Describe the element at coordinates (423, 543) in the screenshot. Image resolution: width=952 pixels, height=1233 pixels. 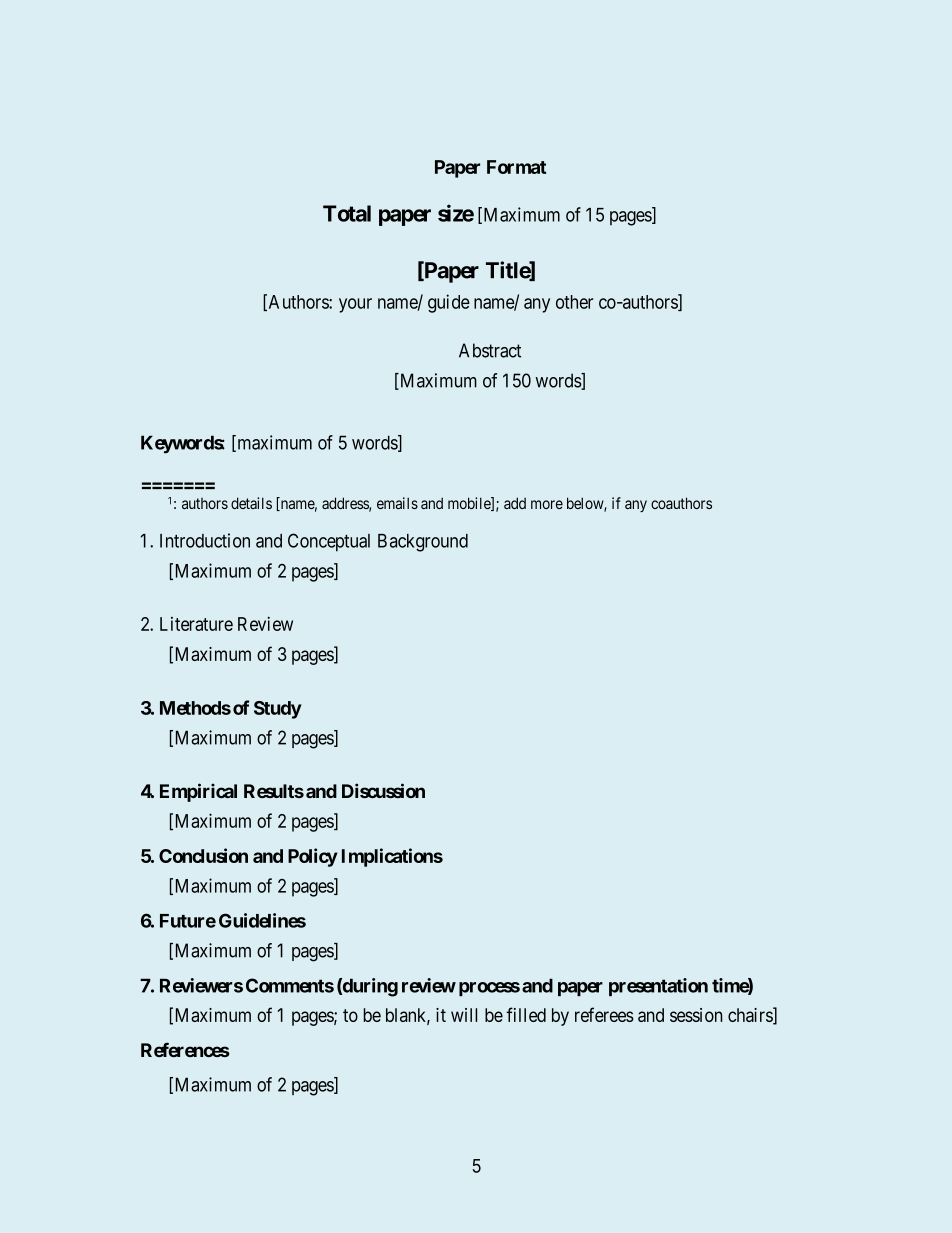
I see `Background` at that location.
